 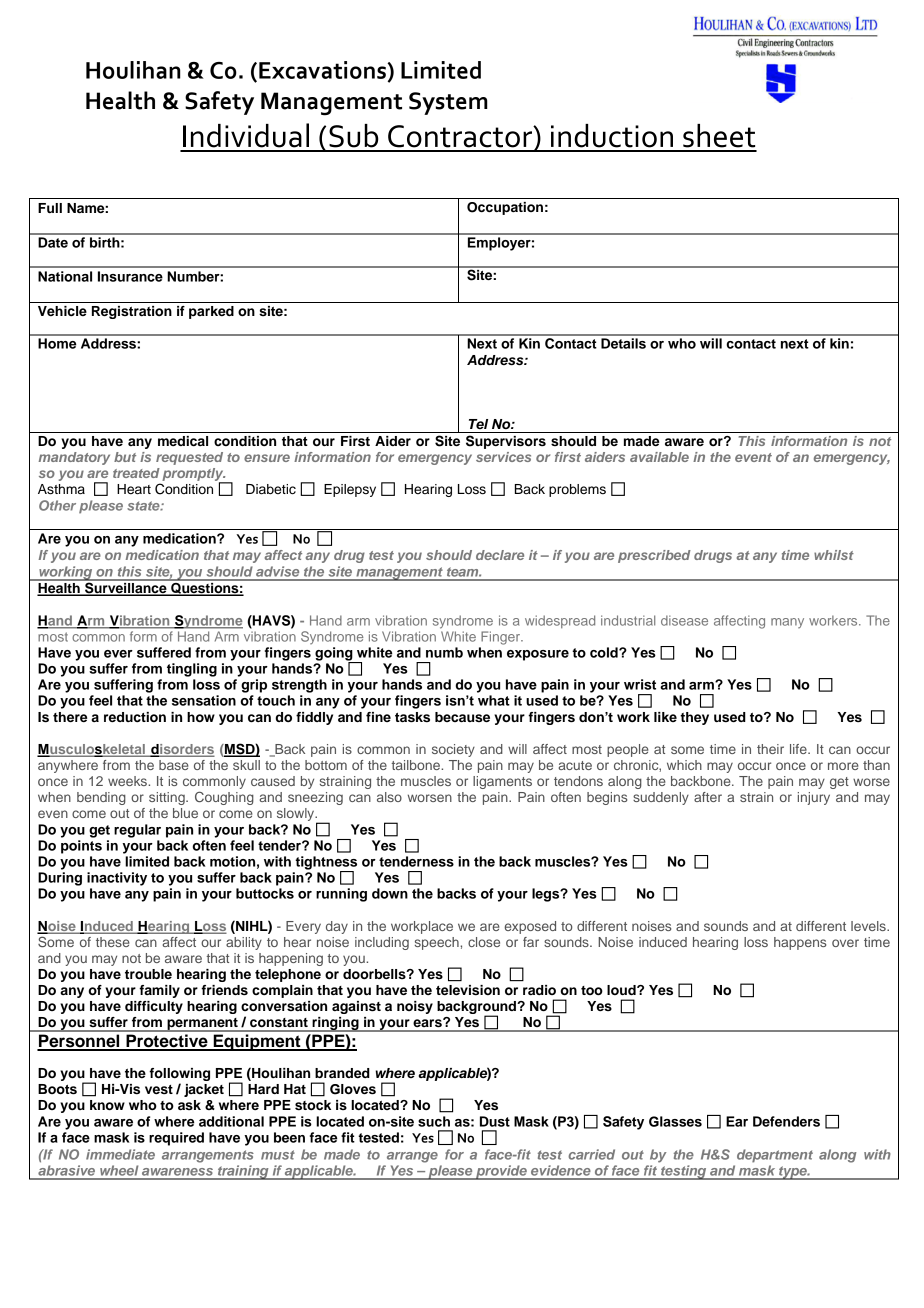 What do you see at coordinates (50, 208) in the screenshot?
I see `Full` at bounding box center [50, 208].
